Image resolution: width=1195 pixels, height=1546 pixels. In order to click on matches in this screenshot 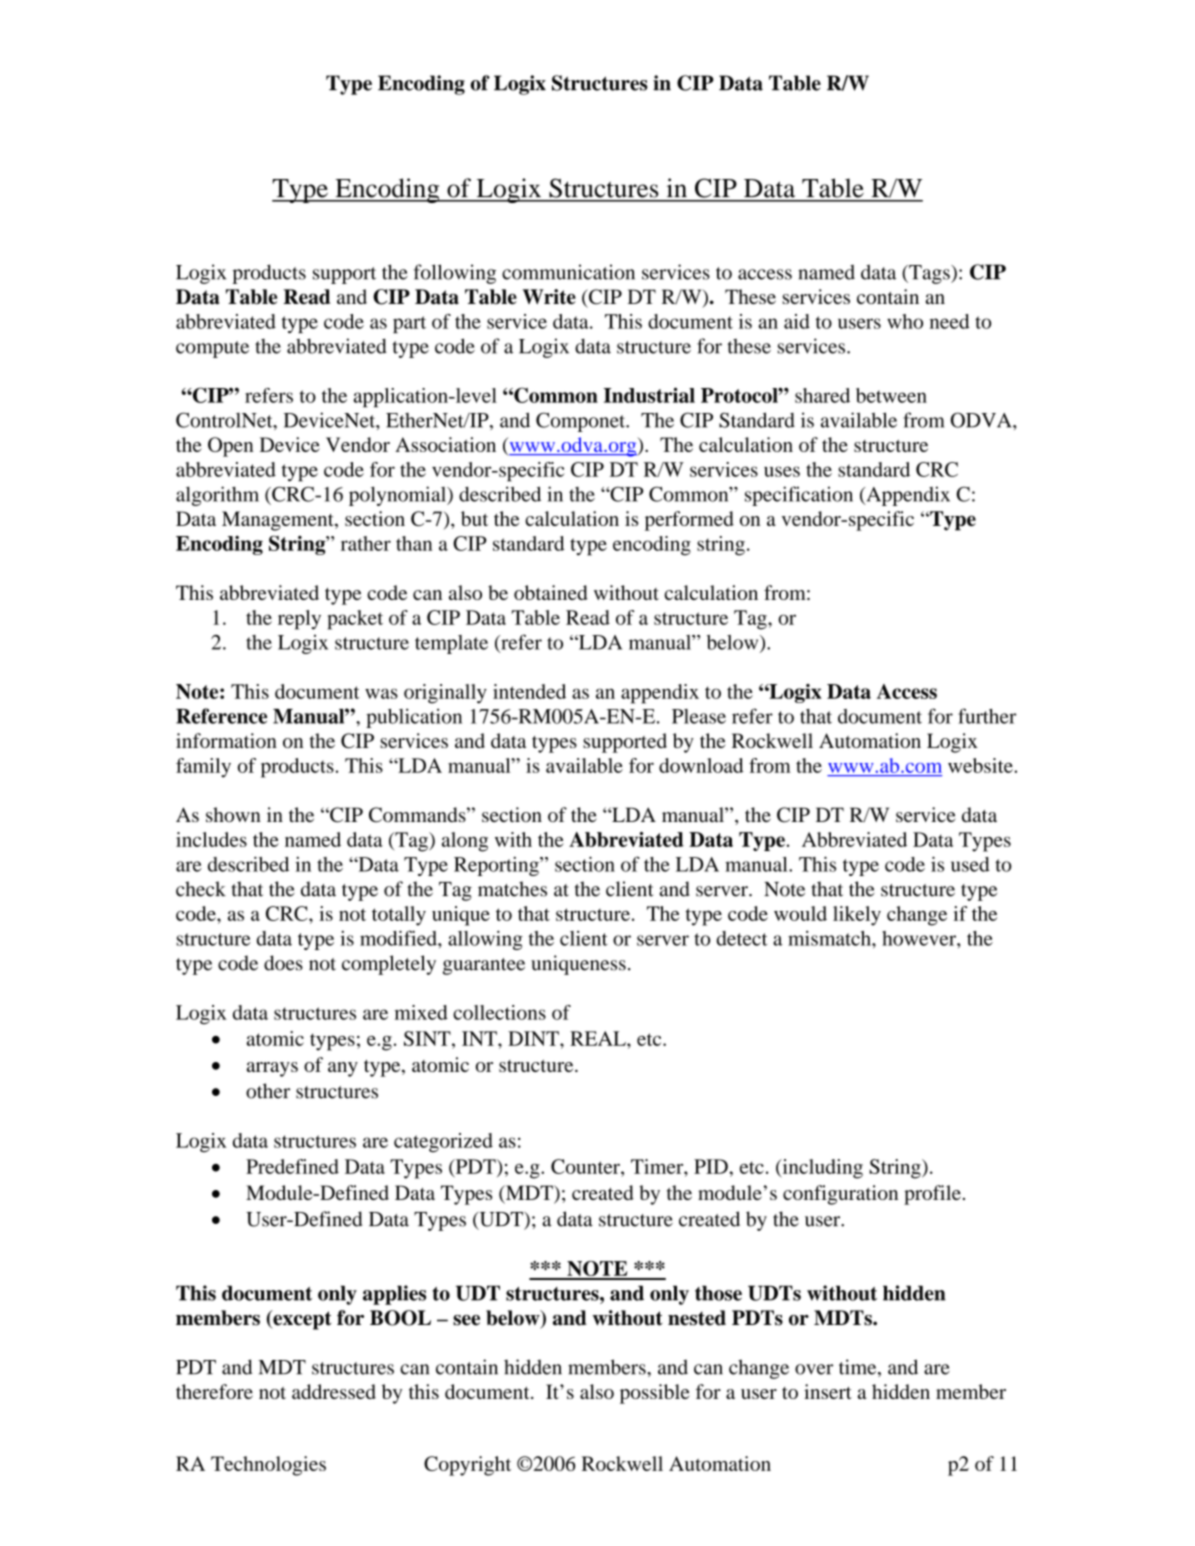, I will do `click(512, 889)`.
